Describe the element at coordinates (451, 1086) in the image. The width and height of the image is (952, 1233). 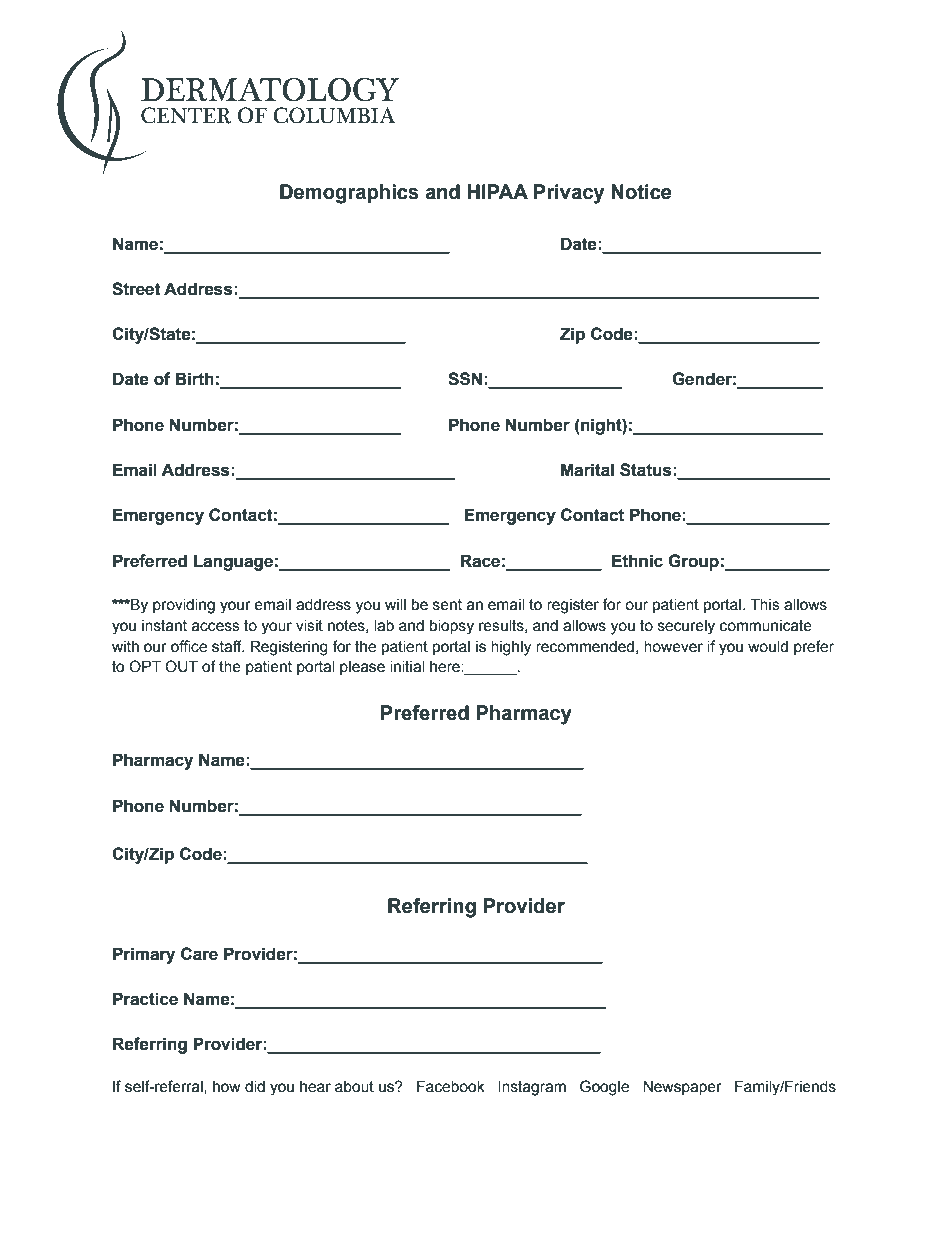
I see `Facebook` at that location.
